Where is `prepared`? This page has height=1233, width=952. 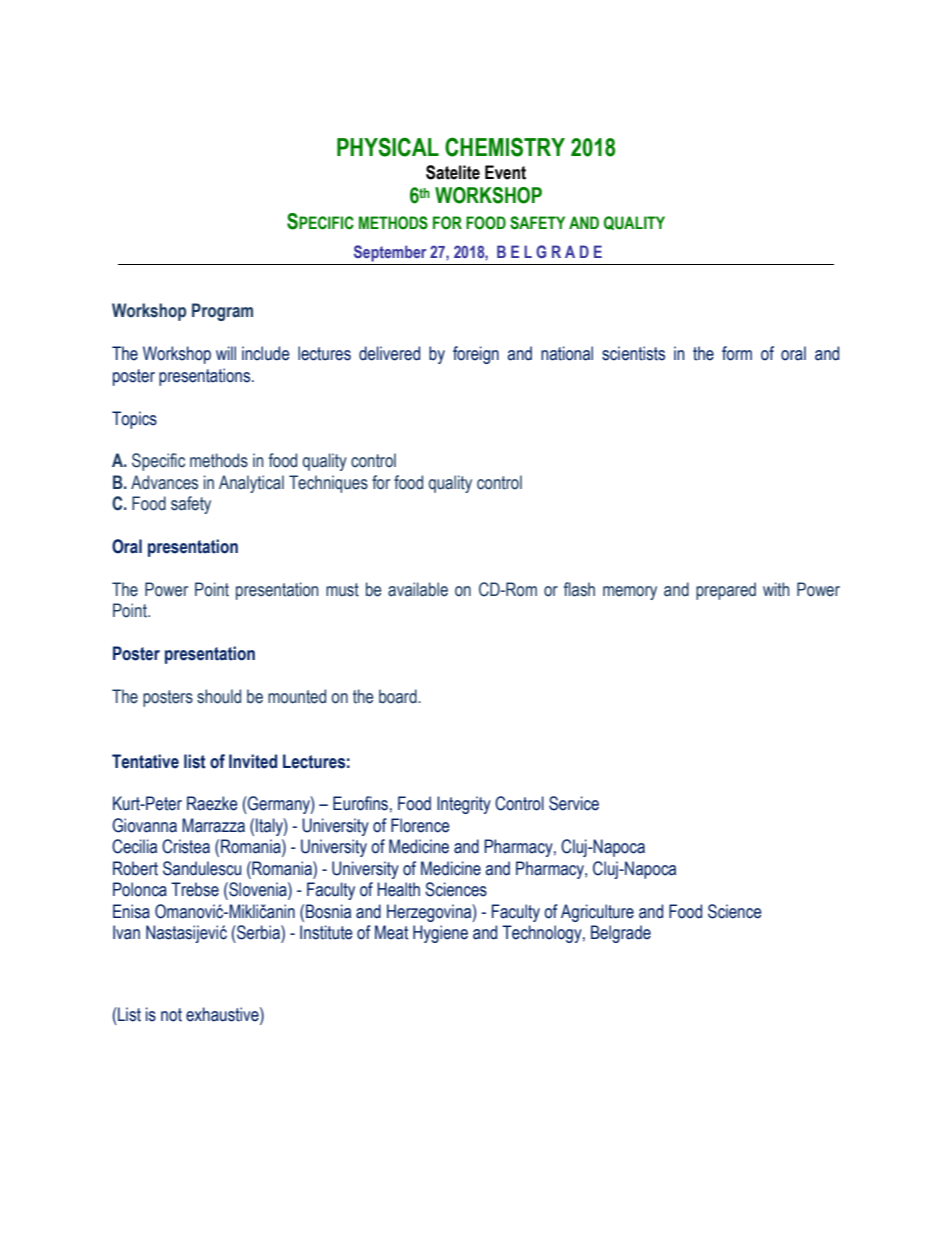
prepared is located at coordinates (726, 591).
